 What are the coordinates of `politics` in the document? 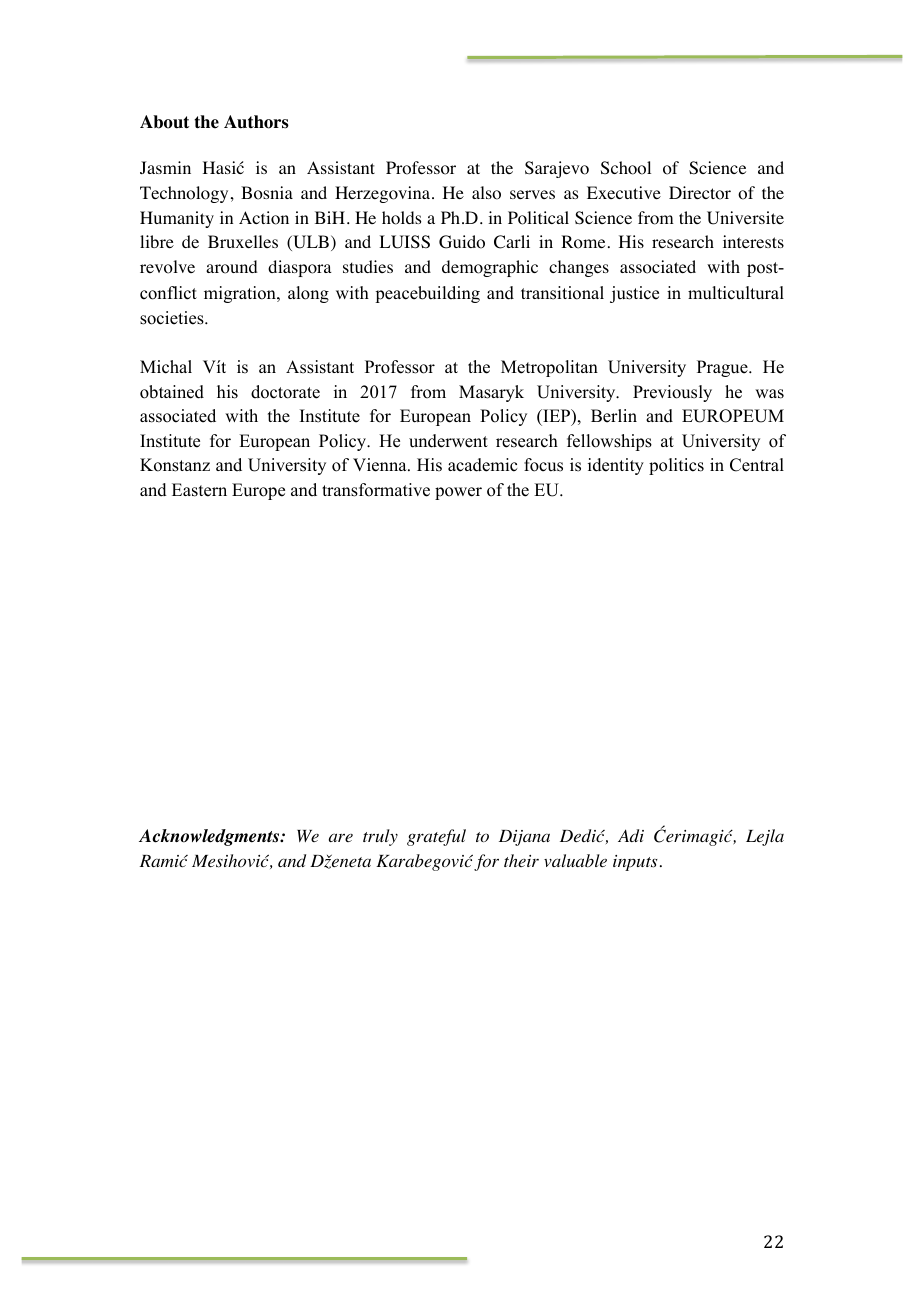 It's located at (676, 466).
